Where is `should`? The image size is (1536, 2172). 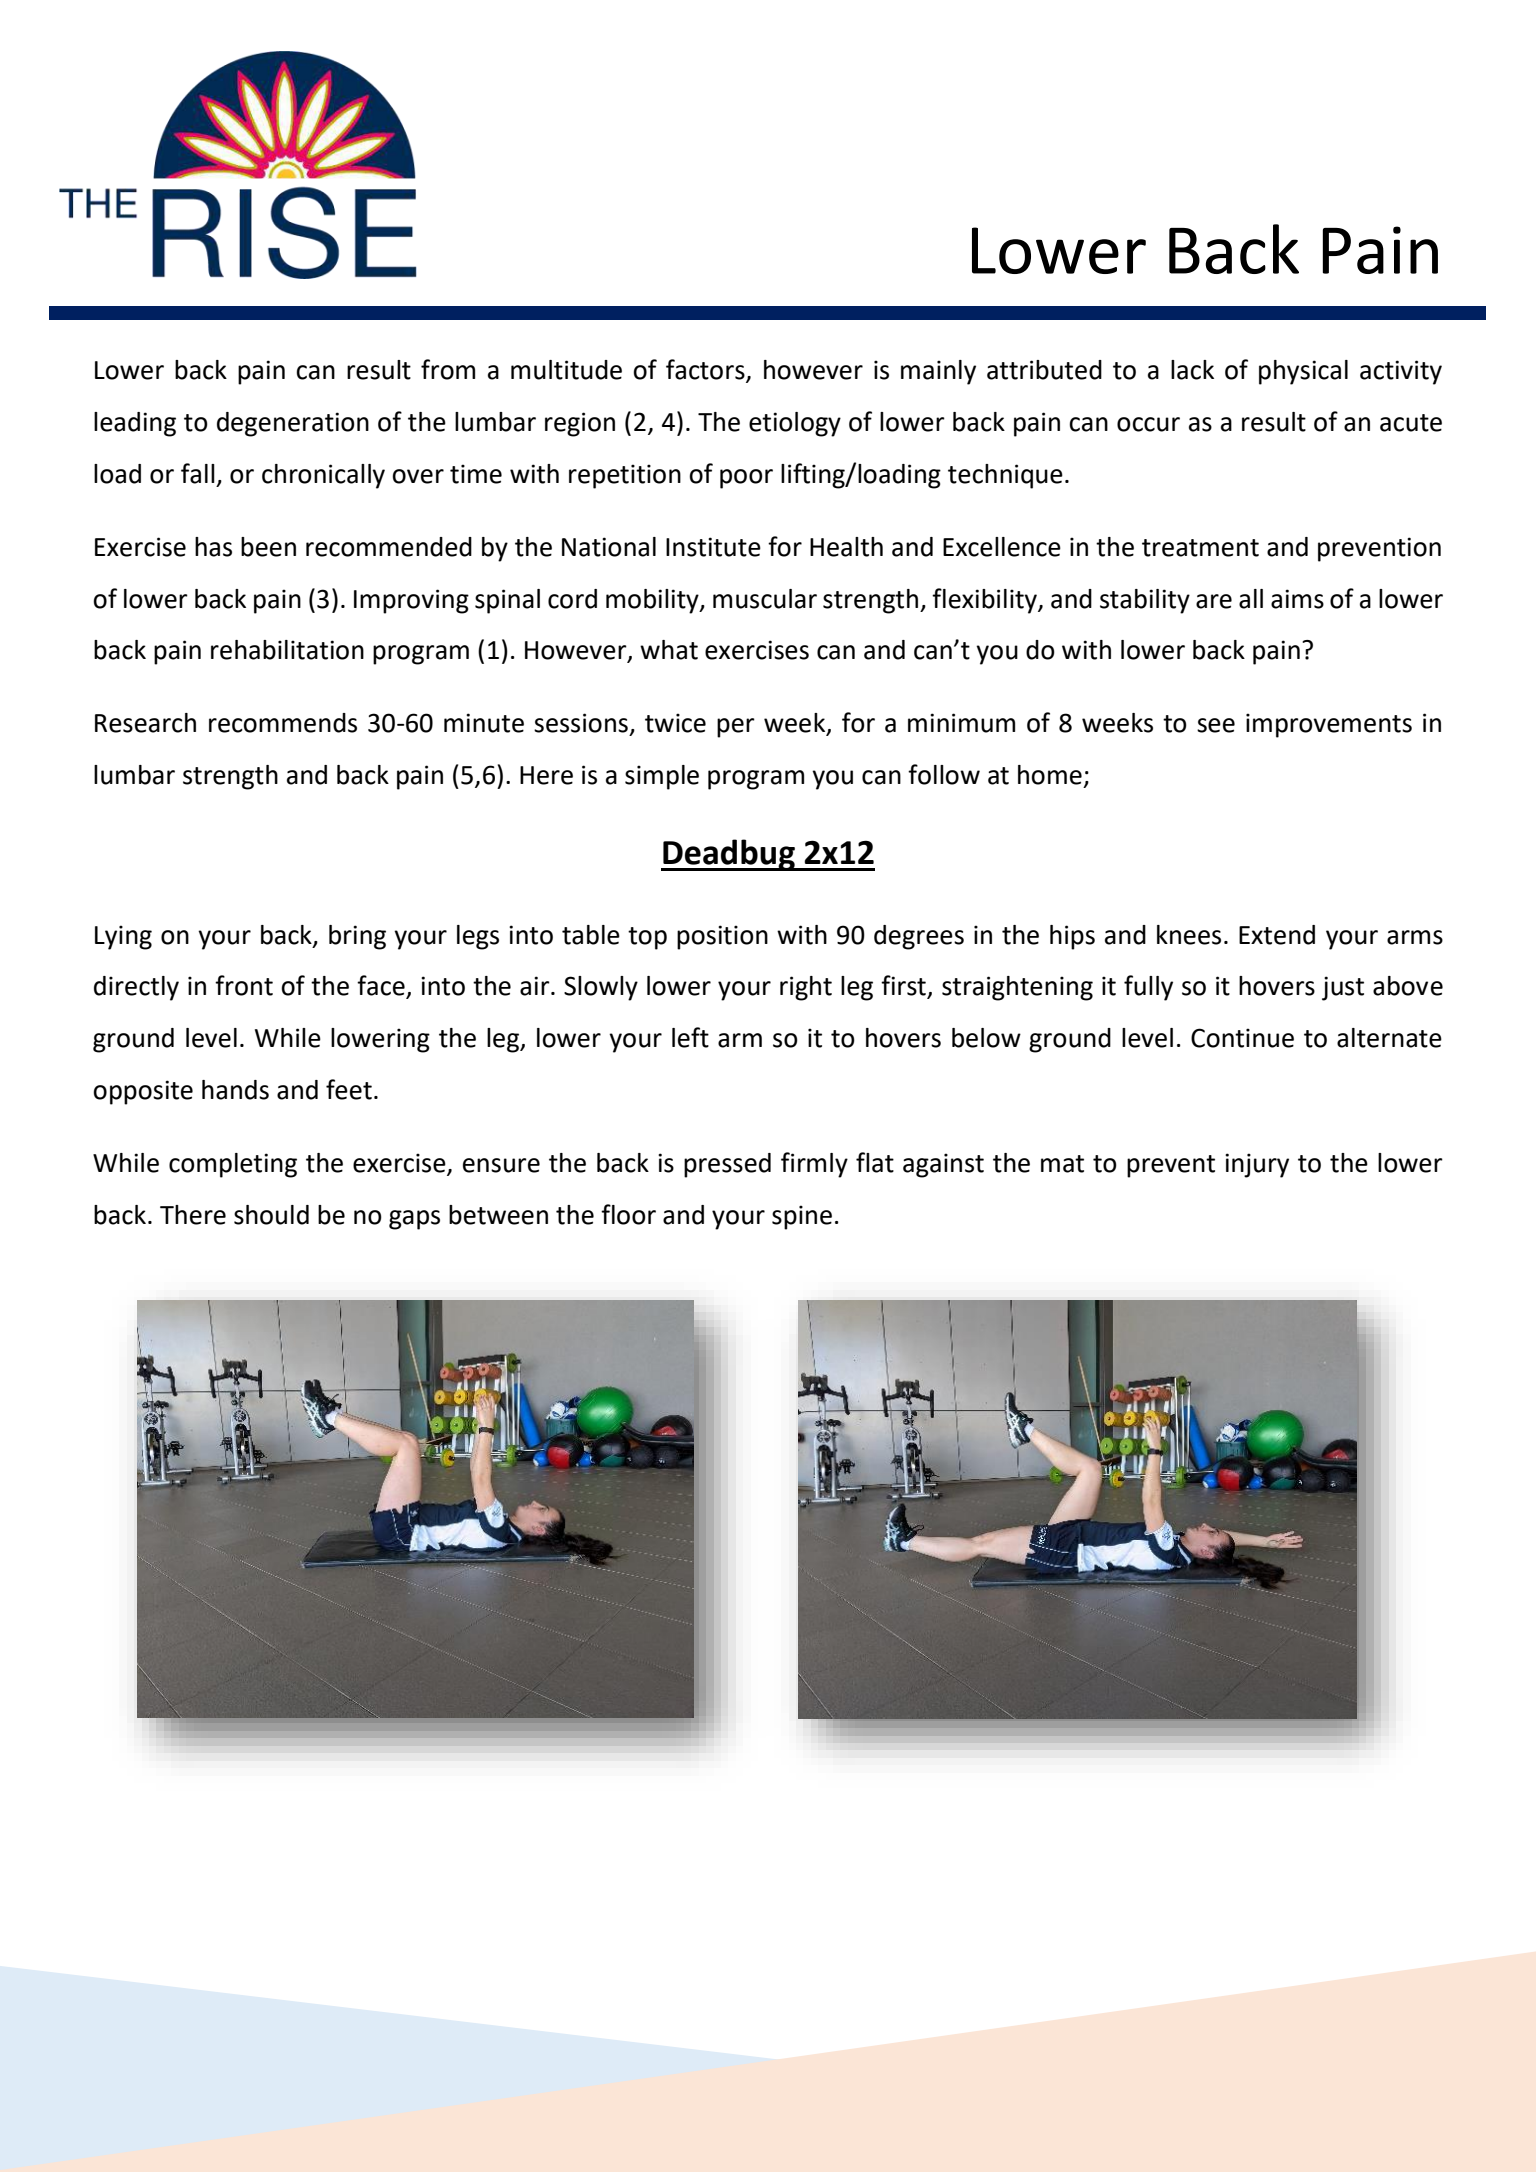 should is located at coordinates (271, 1215).
